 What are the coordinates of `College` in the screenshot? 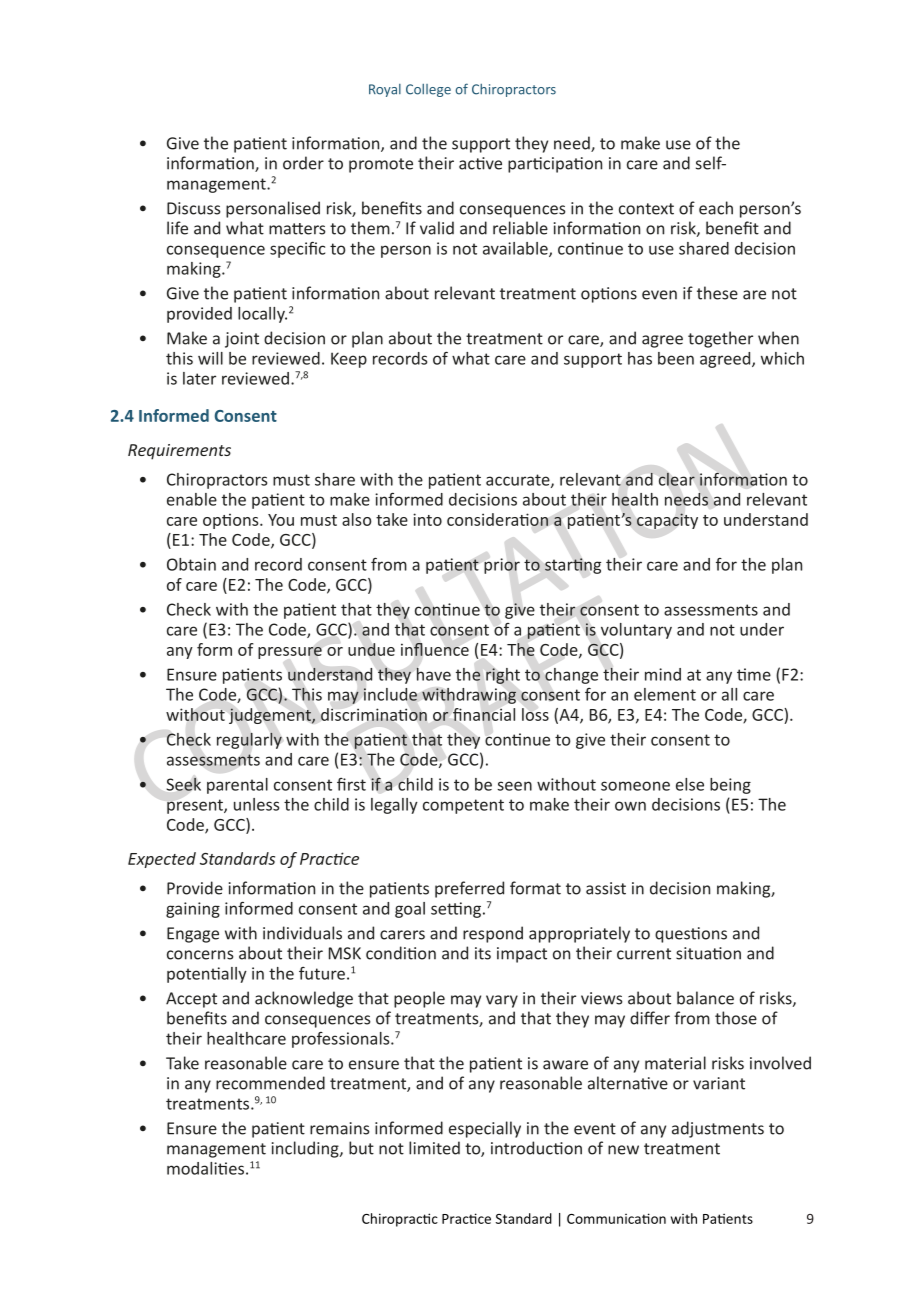 It's located at (428, 90).
